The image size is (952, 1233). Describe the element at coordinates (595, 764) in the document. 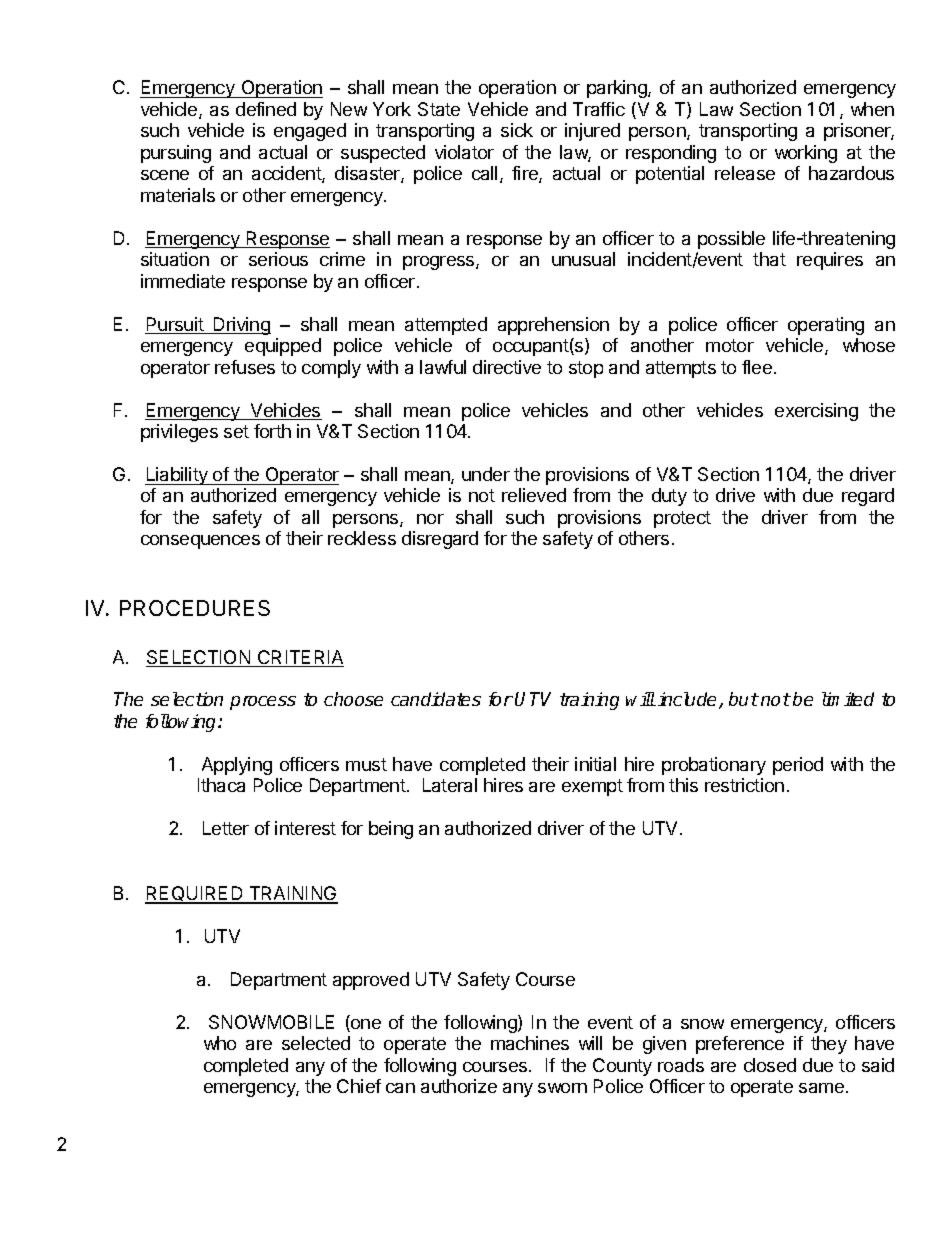

I see `initial` at that location.
